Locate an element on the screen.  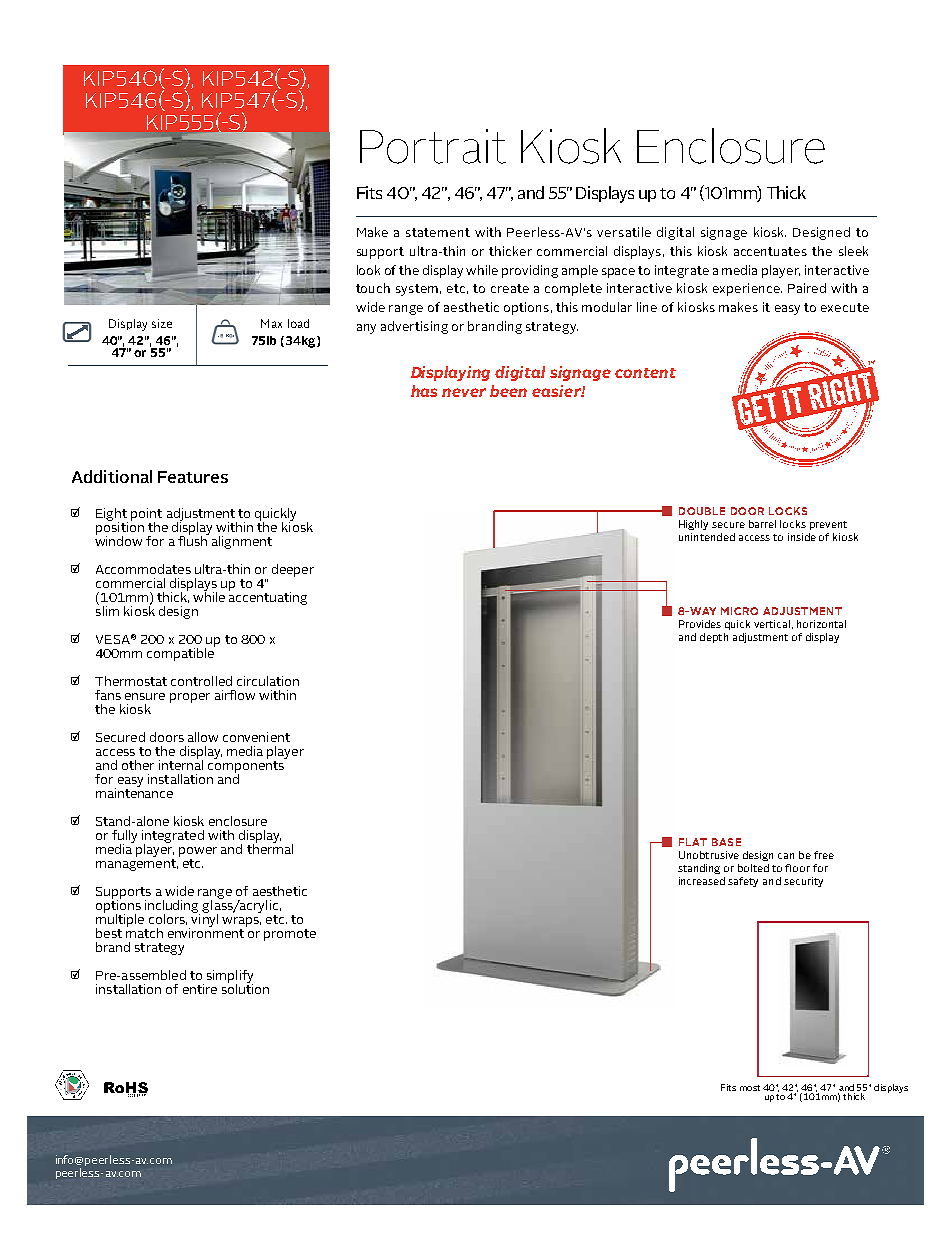
internal is located at coordinates (181, 764).
